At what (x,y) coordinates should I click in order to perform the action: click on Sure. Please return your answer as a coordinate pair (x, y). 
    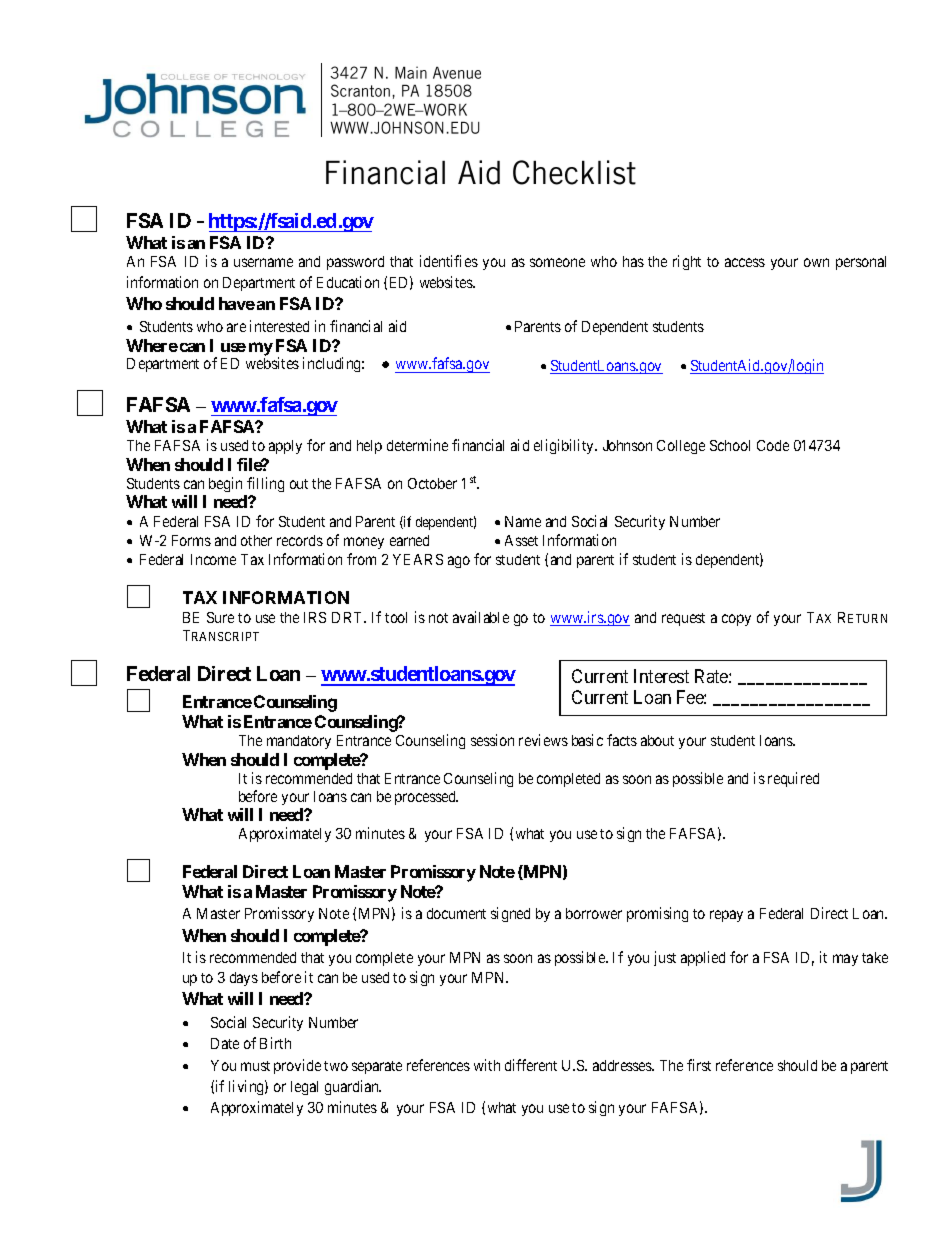
    Looking at the image, I should click on (220, 617).
